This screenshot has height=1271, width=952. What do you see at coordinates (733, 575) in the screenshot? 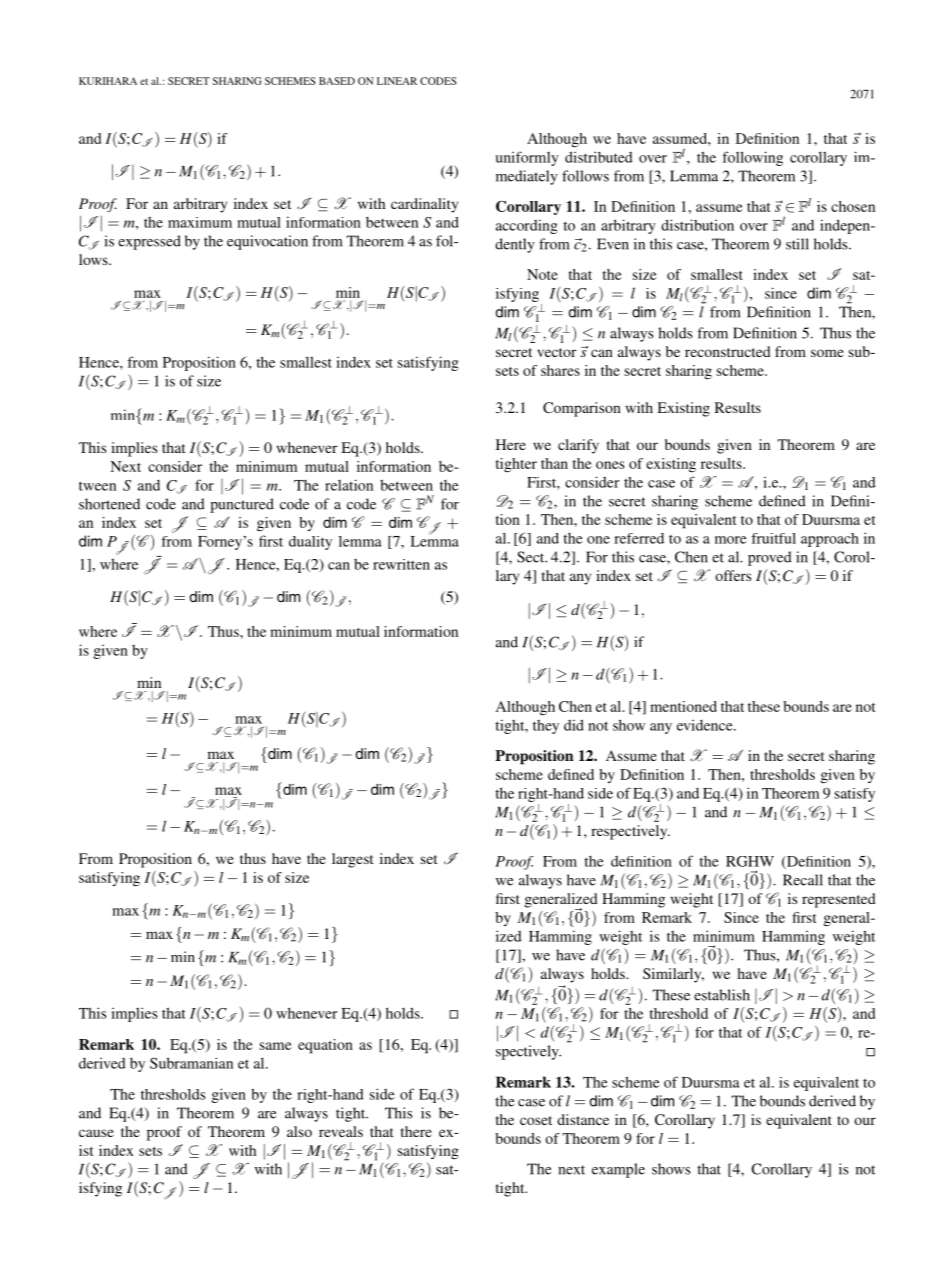
I see `offers` at bounding box center [733, 575].
